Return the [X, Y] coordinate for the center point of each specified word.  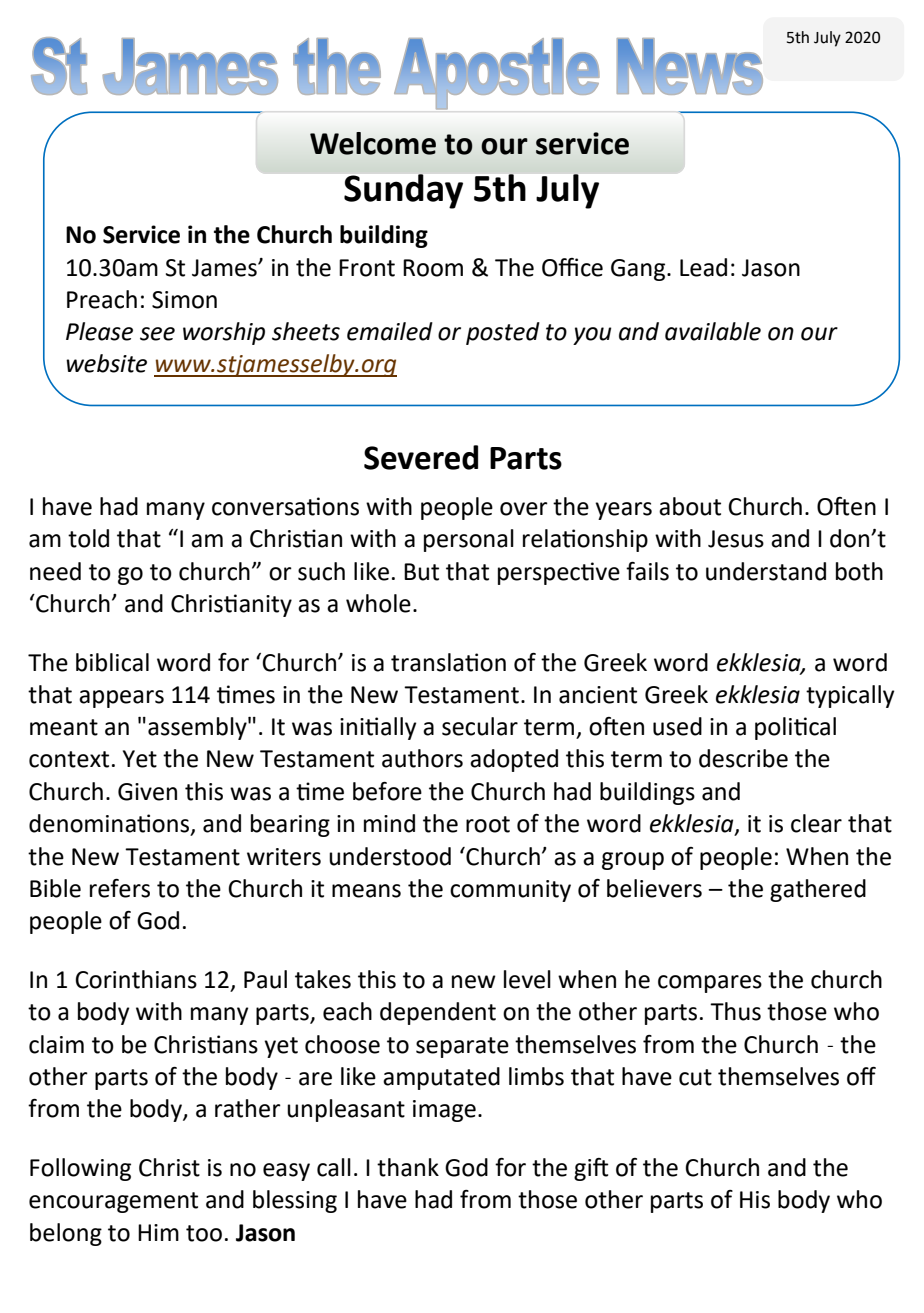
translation [448, 662]
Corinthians [136, 979]
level [527, 979]
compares [710, 984]
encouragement [113, 1202]
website [106, 363]
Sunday [403, 191]
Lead [703, 267]
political [795, 728]
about [690, 506]
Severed [421, 457]
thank [408, 1167]
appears [121, 699]
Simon [184, 300]
